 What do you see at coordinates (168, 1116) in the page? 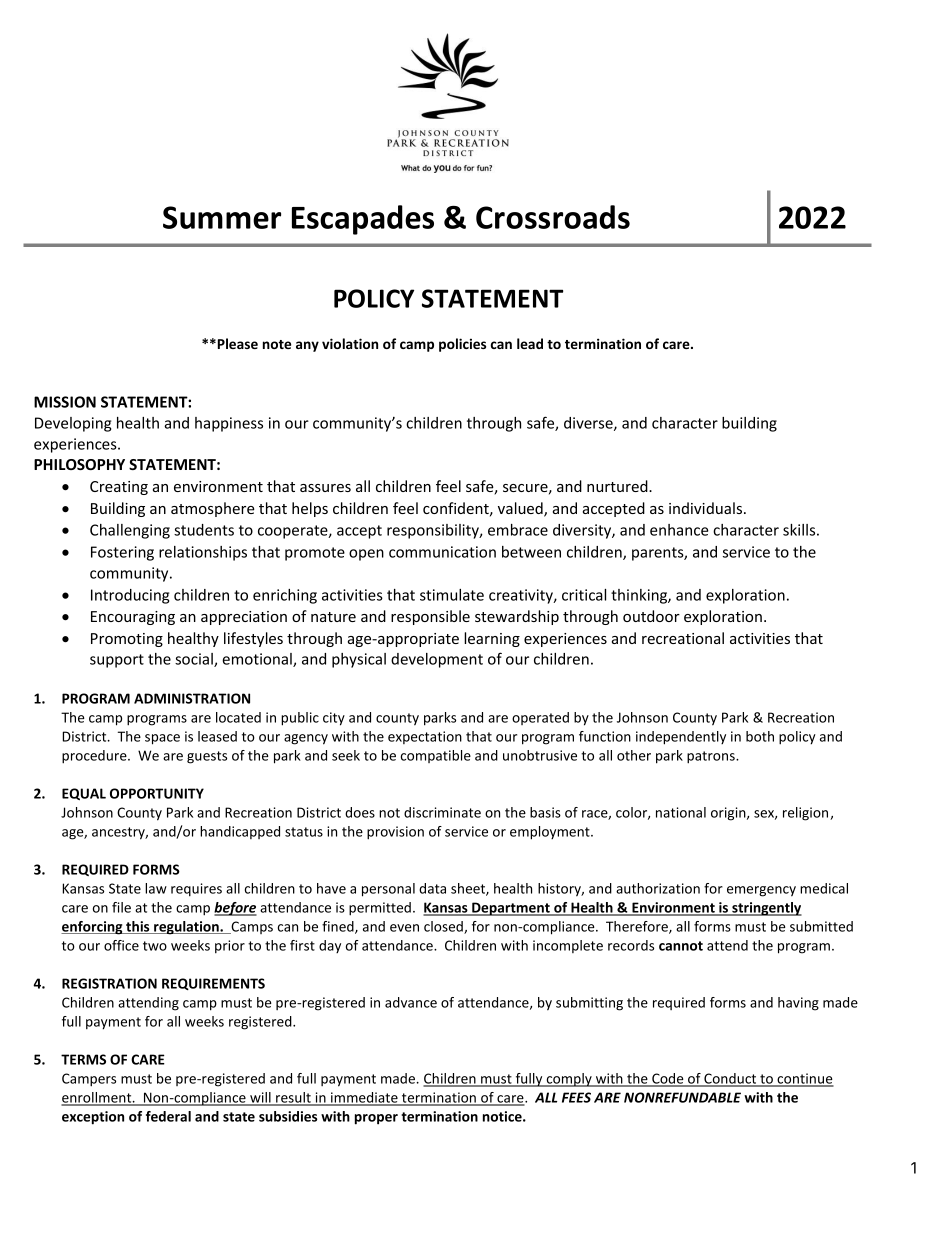
I see `federal` at bounding box center [168, 1116].
